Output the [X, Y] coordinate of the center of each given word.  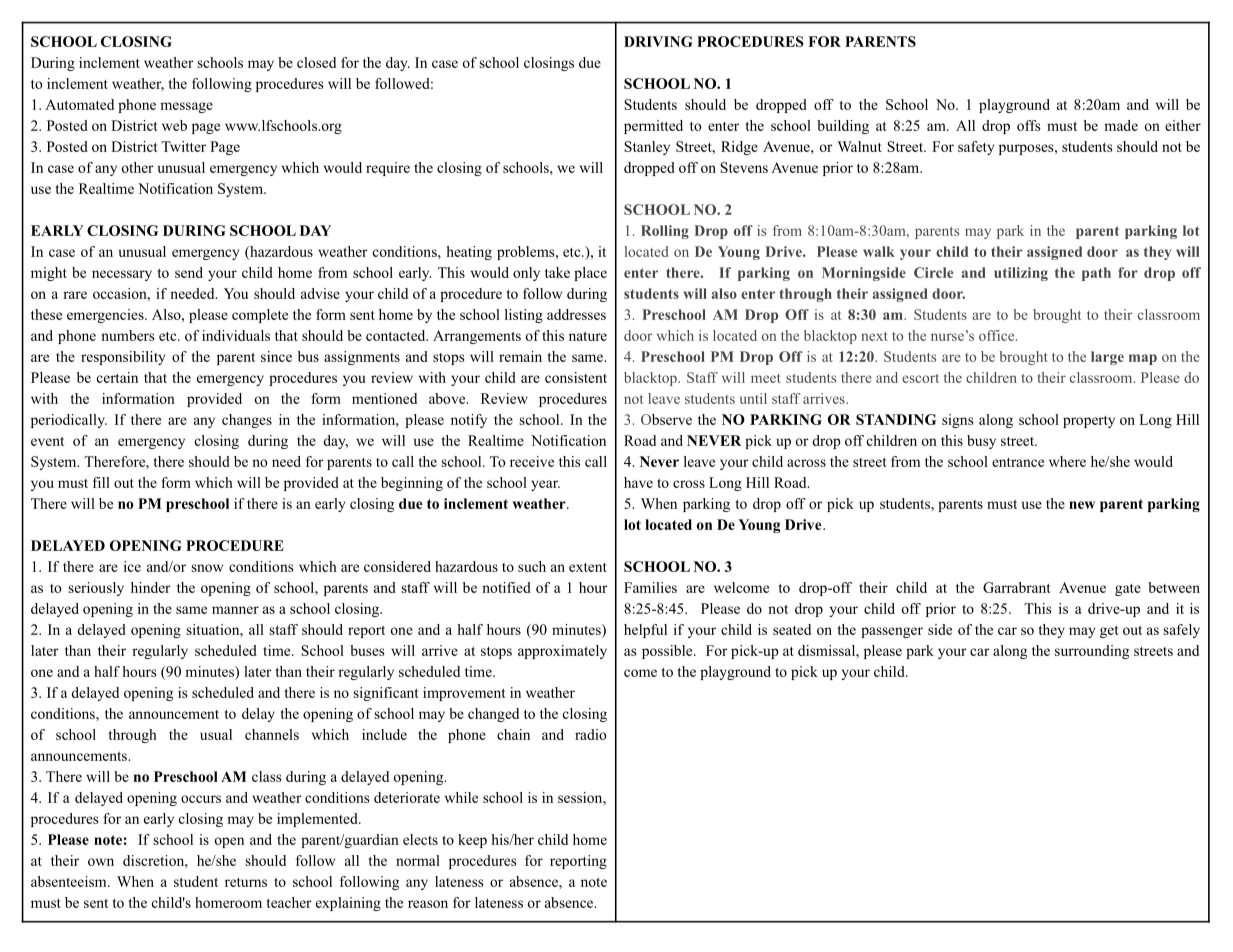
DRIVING [658, 41]
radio [590, 734]
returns [246, 882]
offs [1028, 125]
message [186, 107]
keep [472, 841]
